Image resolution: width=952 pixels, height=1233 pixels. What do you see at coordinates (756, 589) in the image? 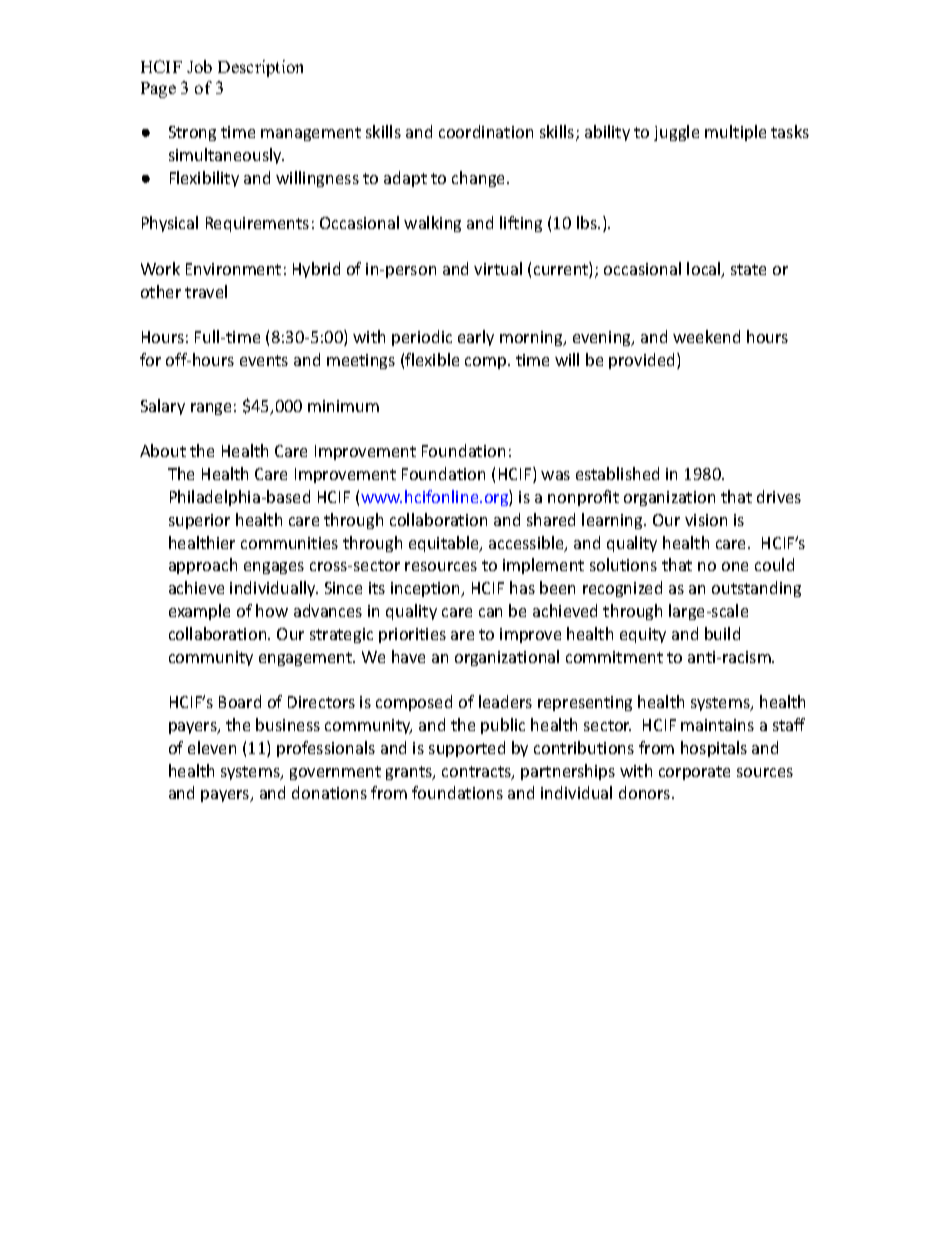
I see `outstanding` at bounding box center [756, 589].
